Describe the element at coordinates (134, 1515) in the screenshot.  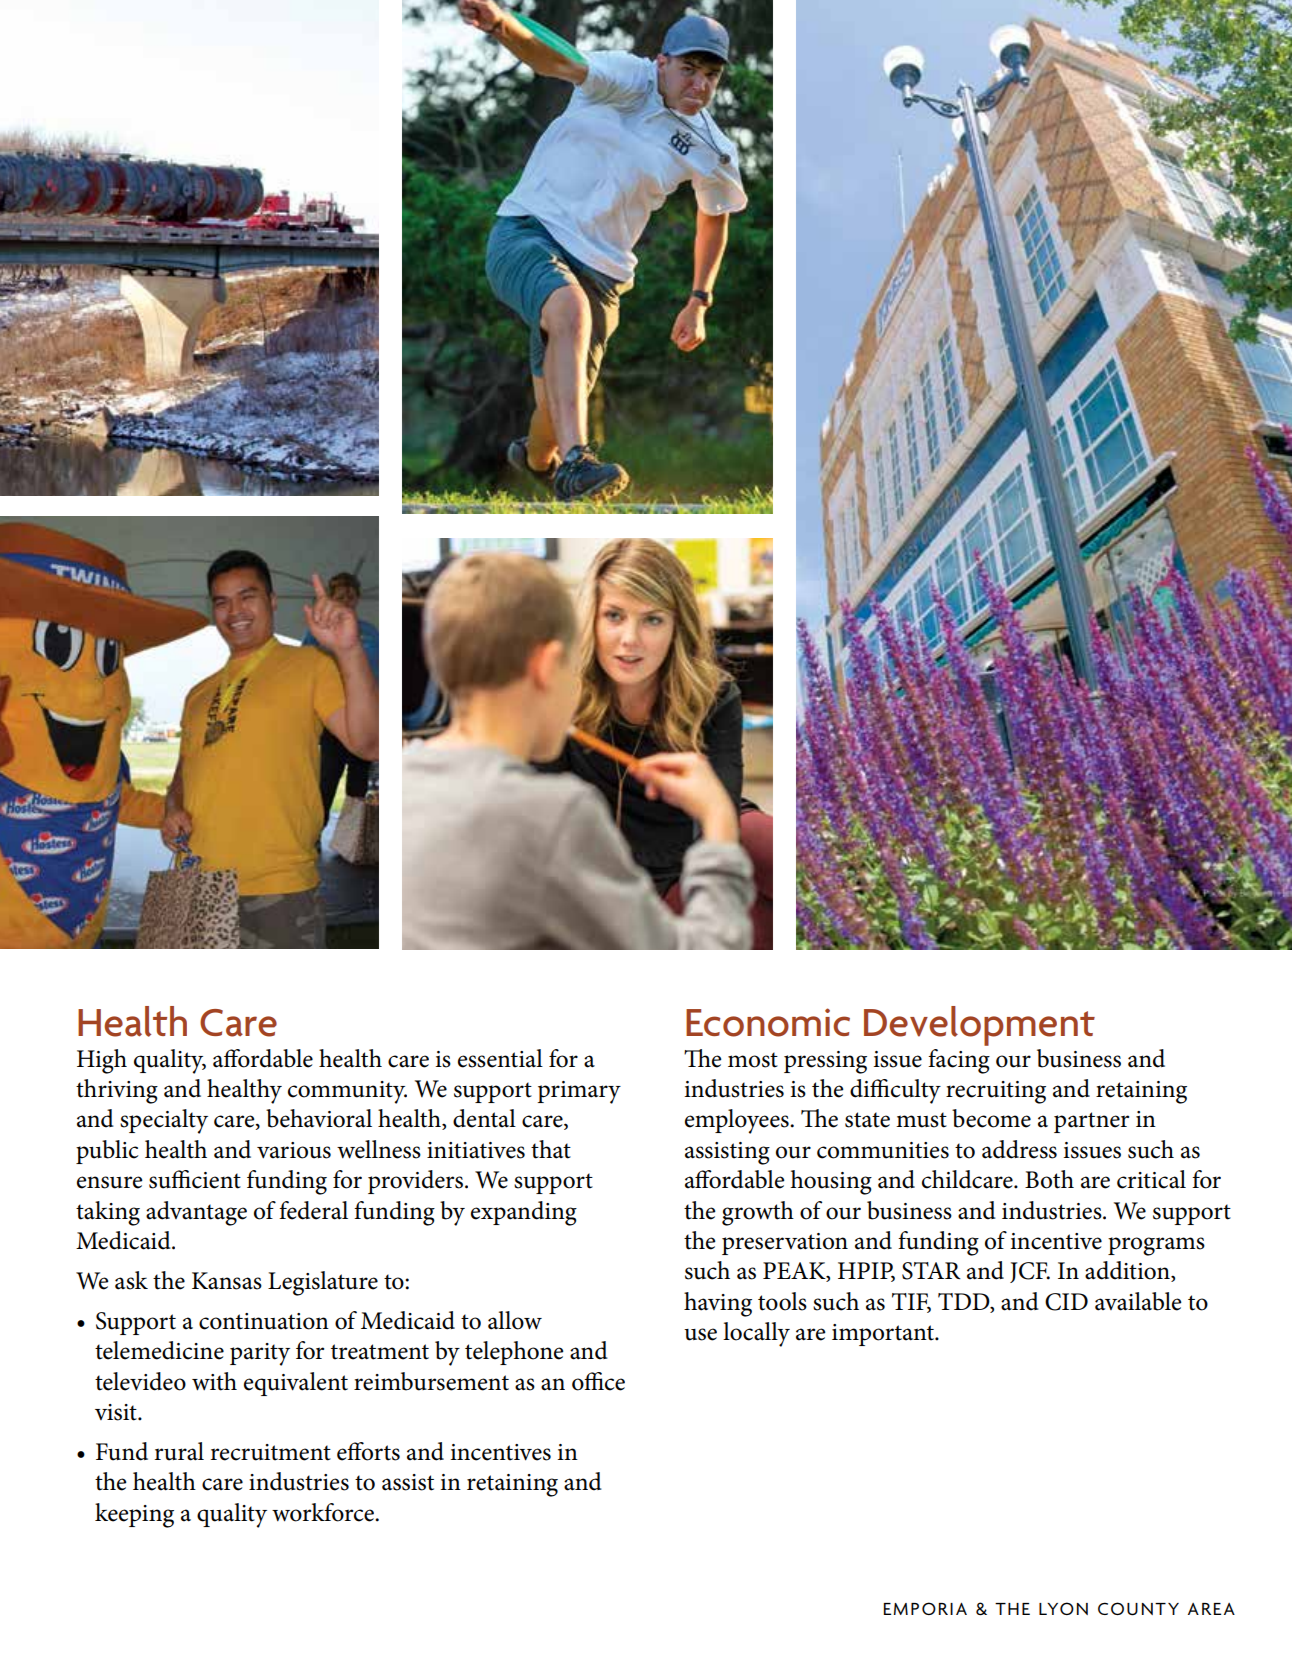
I see `keeping` at that location.
